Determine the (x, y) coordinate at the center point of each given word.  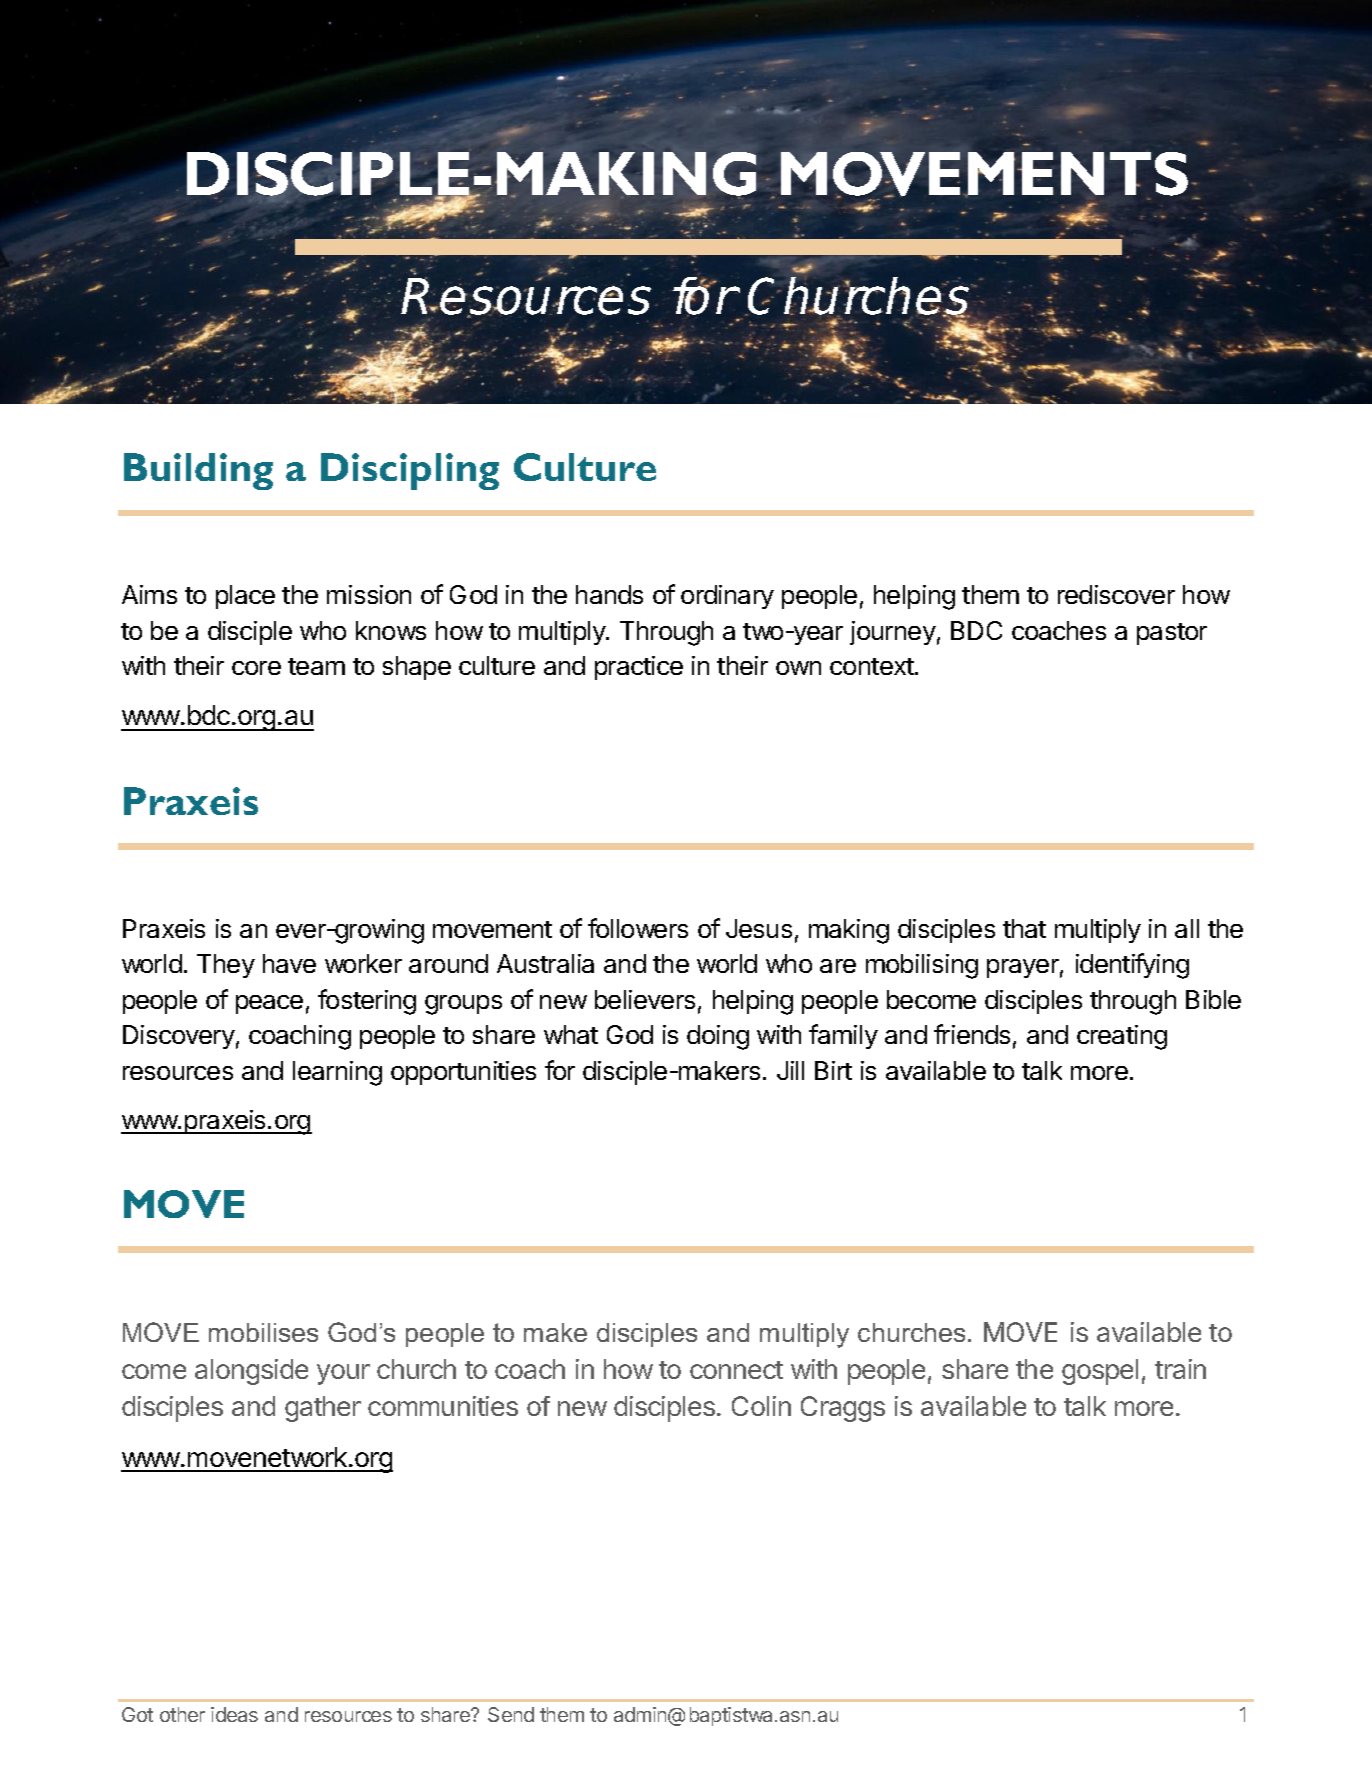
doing (718, 1037)
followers (638, 928)
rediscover (1116, 594)
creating (1122, 1037)
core (256, 668)
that (1024, 928)
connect (736, 1370)
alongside (251, 1372)
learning (337, 1073)
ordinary (727, 597)
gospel (1100, 1372)
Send (511, 1714)
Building (198, 471)
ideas (234, 1714)
